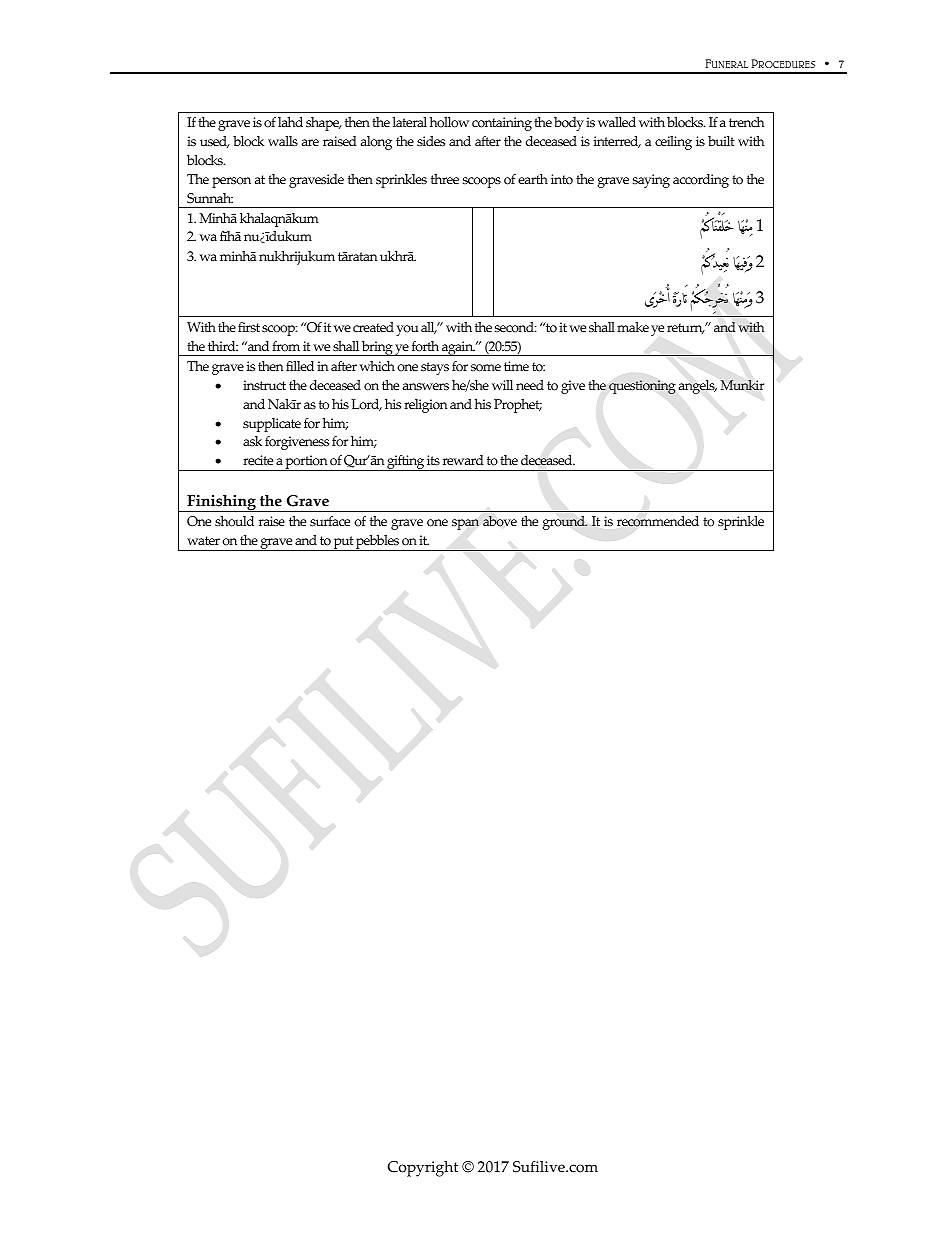 This screenshot has height=1233, width=952. What do you see at coordinates (203, 540) in the screenshot?
I see `water` at bounding box center [203, 540].
